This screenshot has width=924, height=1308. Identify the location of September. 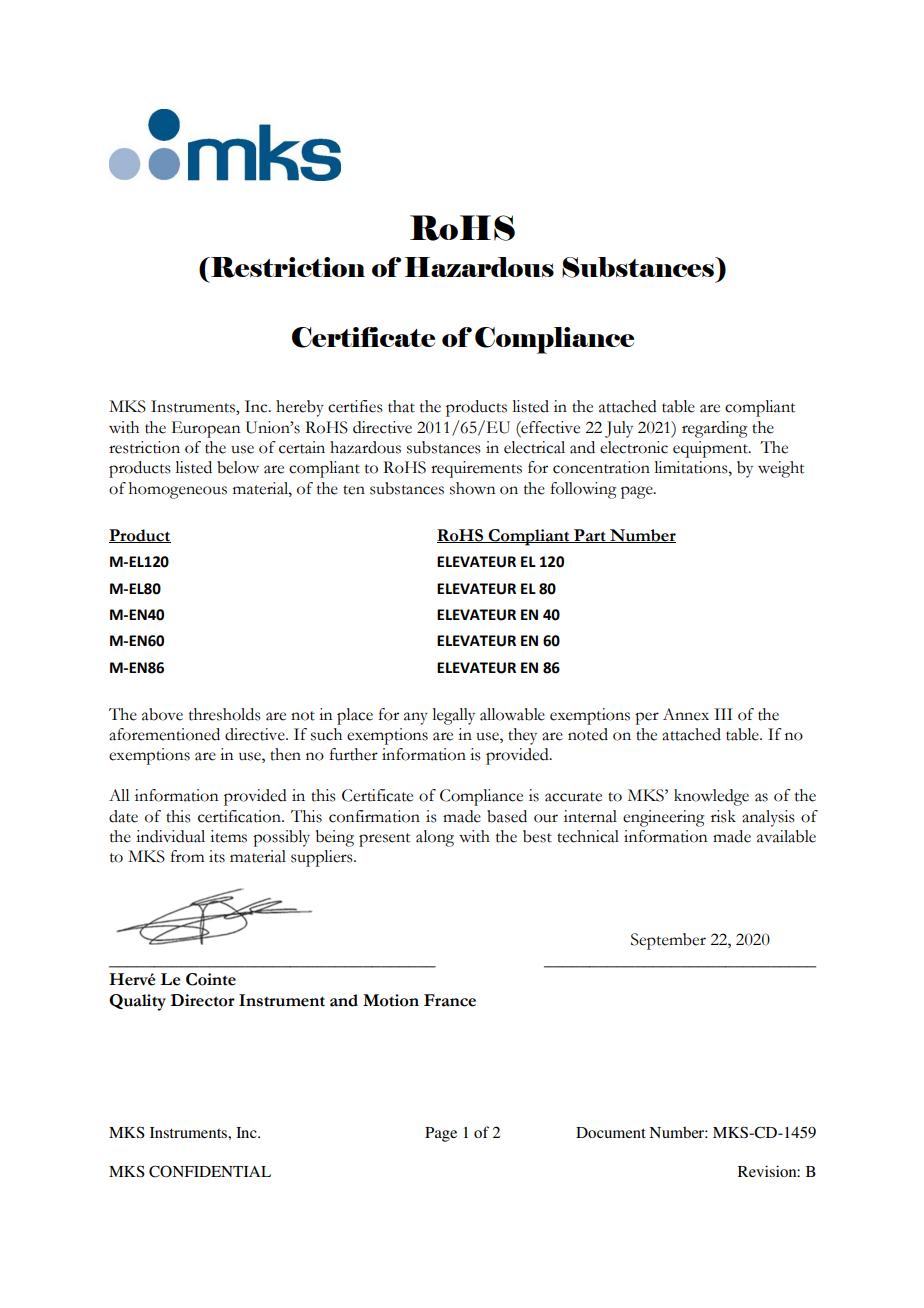
(668, 941).
